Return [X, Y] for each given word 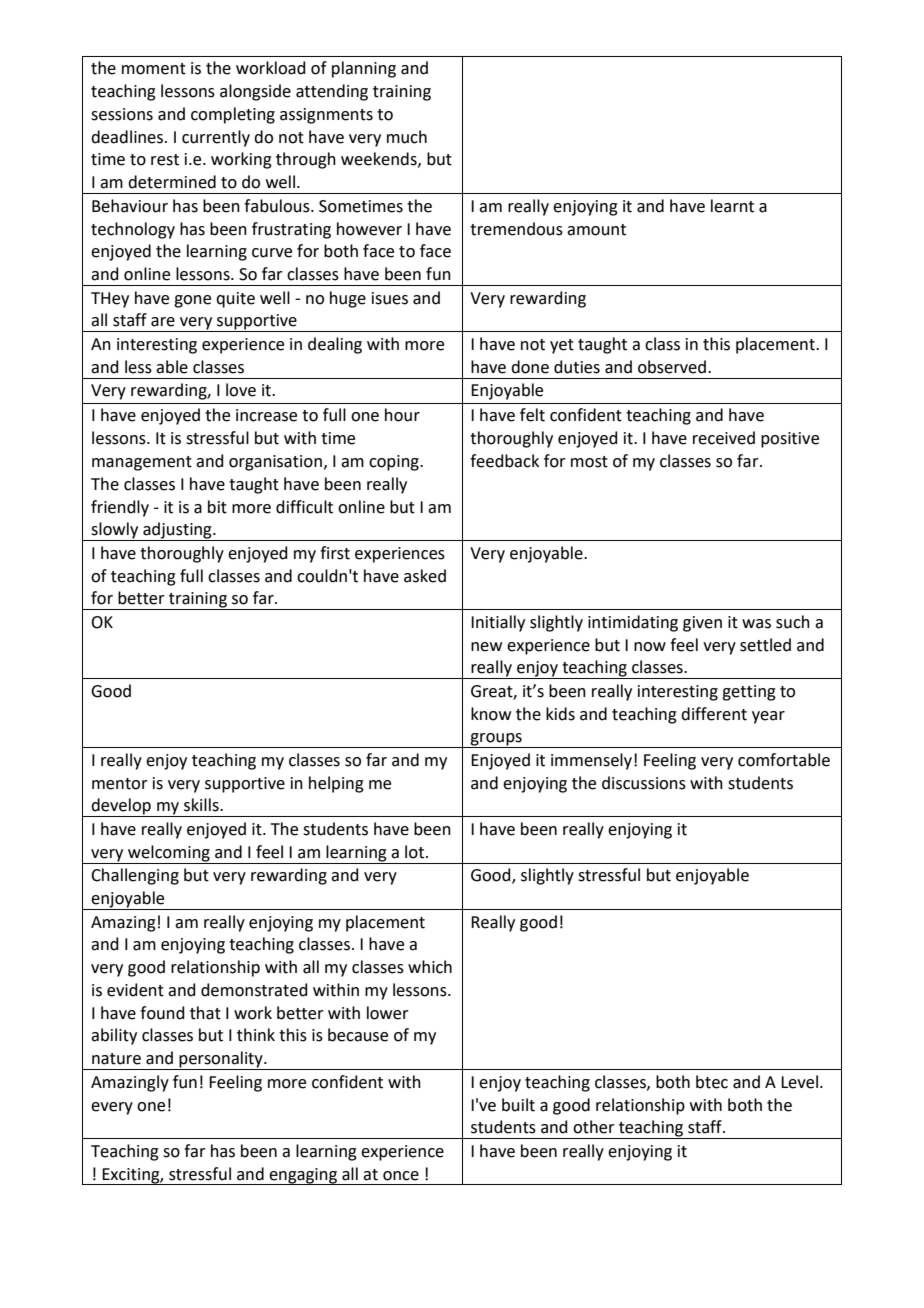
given [702, 624]
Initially [498, 623]
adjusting [177, 531]
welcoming [169, 853]
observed [672, 367]
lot [414, 852]
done [530, 367]
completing [233, 115]
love [241, 390]
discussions [644, 783]
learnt [732, 206]
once [401, 1176]
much [407, 137]
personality [221, 1060]
